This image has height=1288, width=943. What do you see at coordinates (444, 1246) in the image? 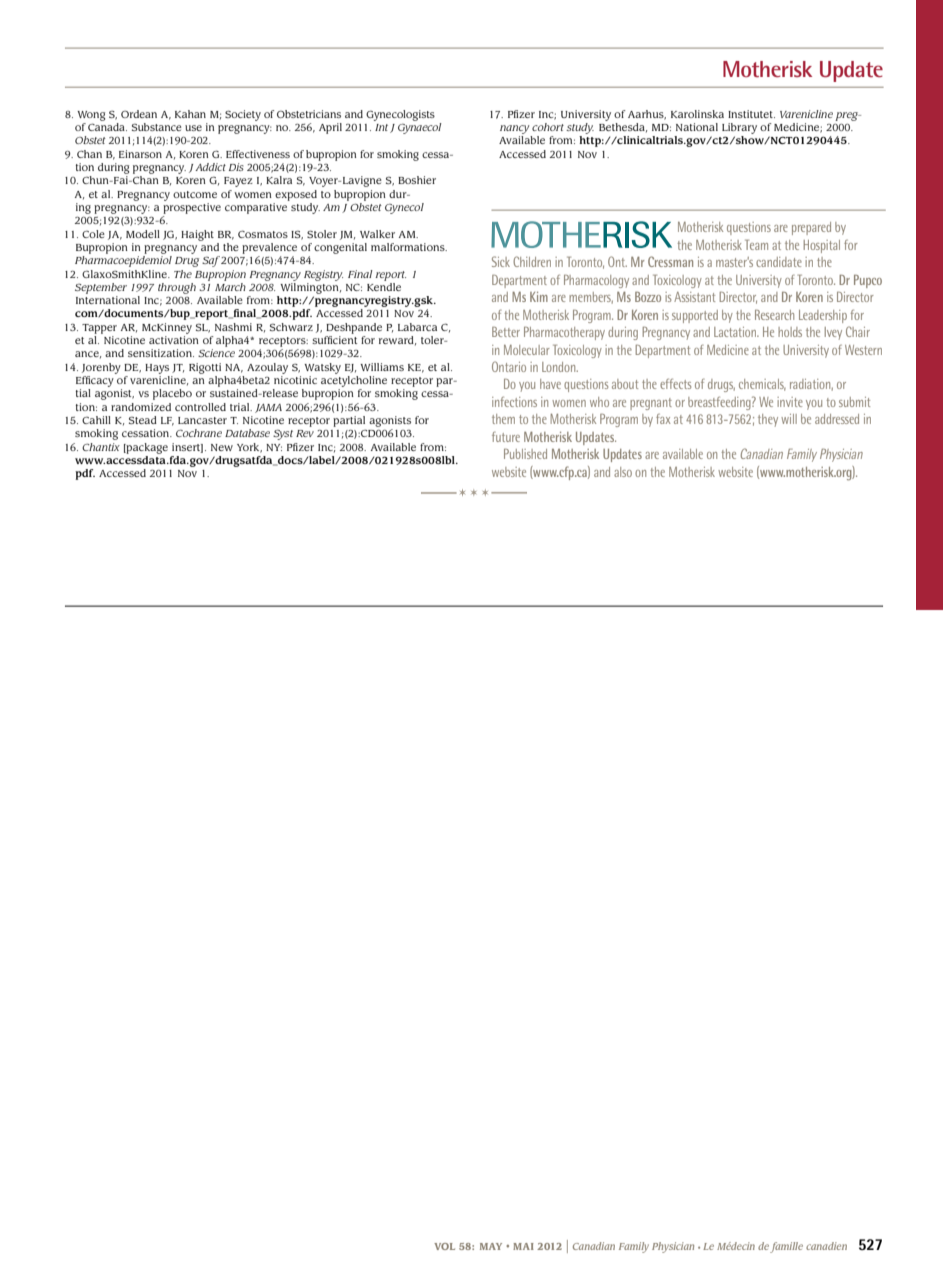
I see `Vol` at bounding box center [444, 1246].
